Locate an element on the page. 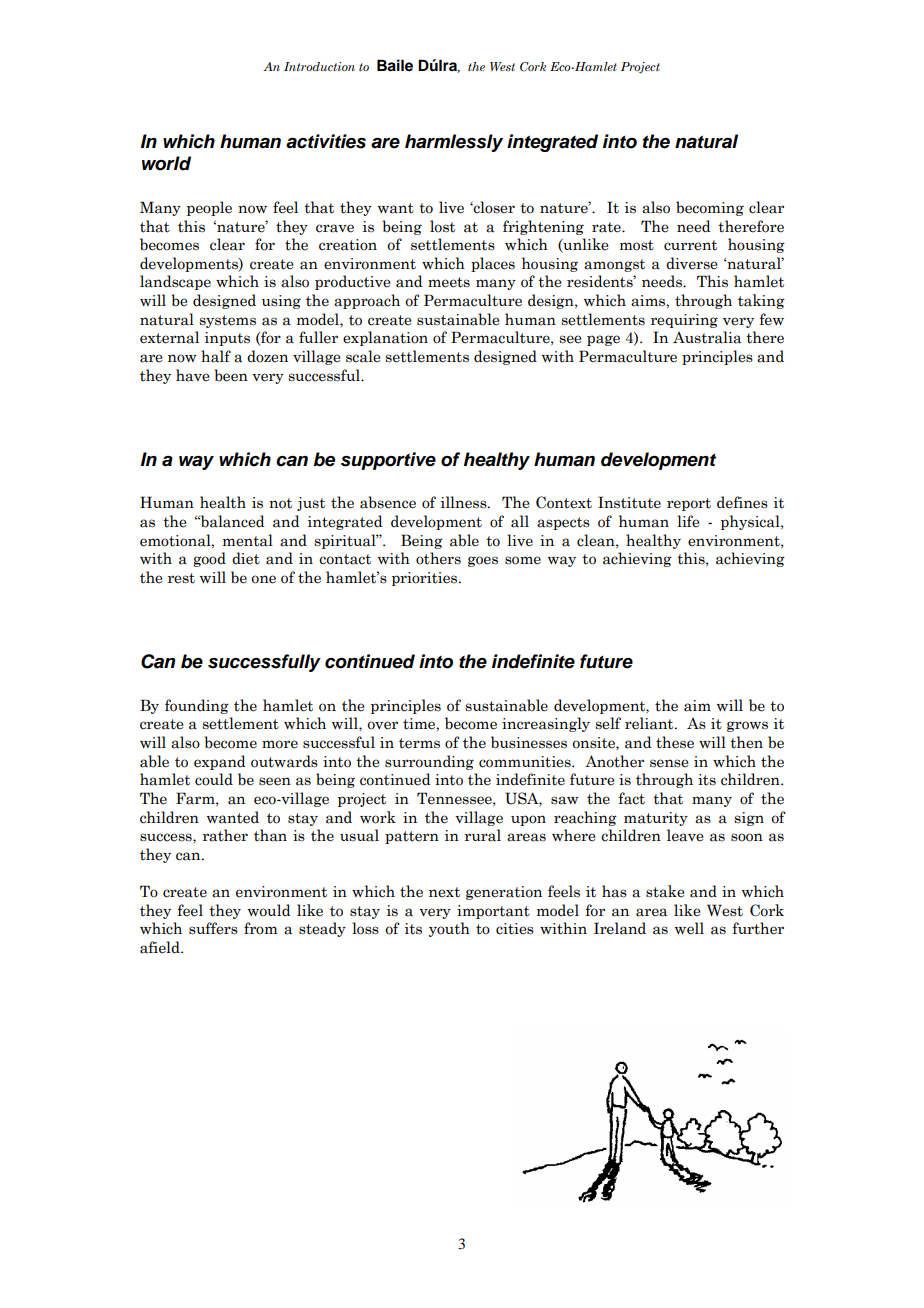 The width and height of the document is (924, 1308). youth is located at coordinates (449, 929).
